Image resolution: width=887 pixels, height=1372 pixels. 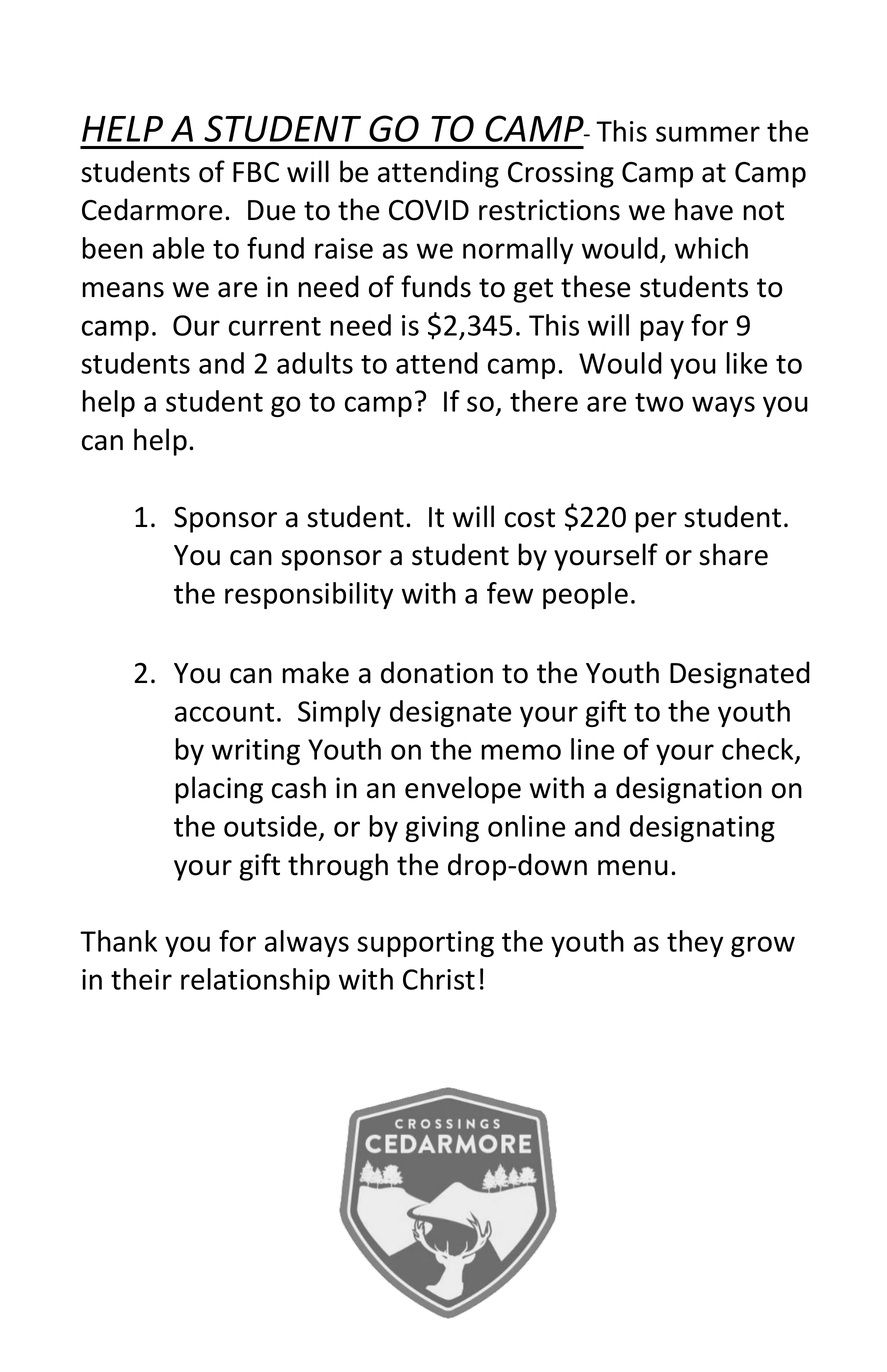 I want to click on placing, so click(x=219, y=790).
